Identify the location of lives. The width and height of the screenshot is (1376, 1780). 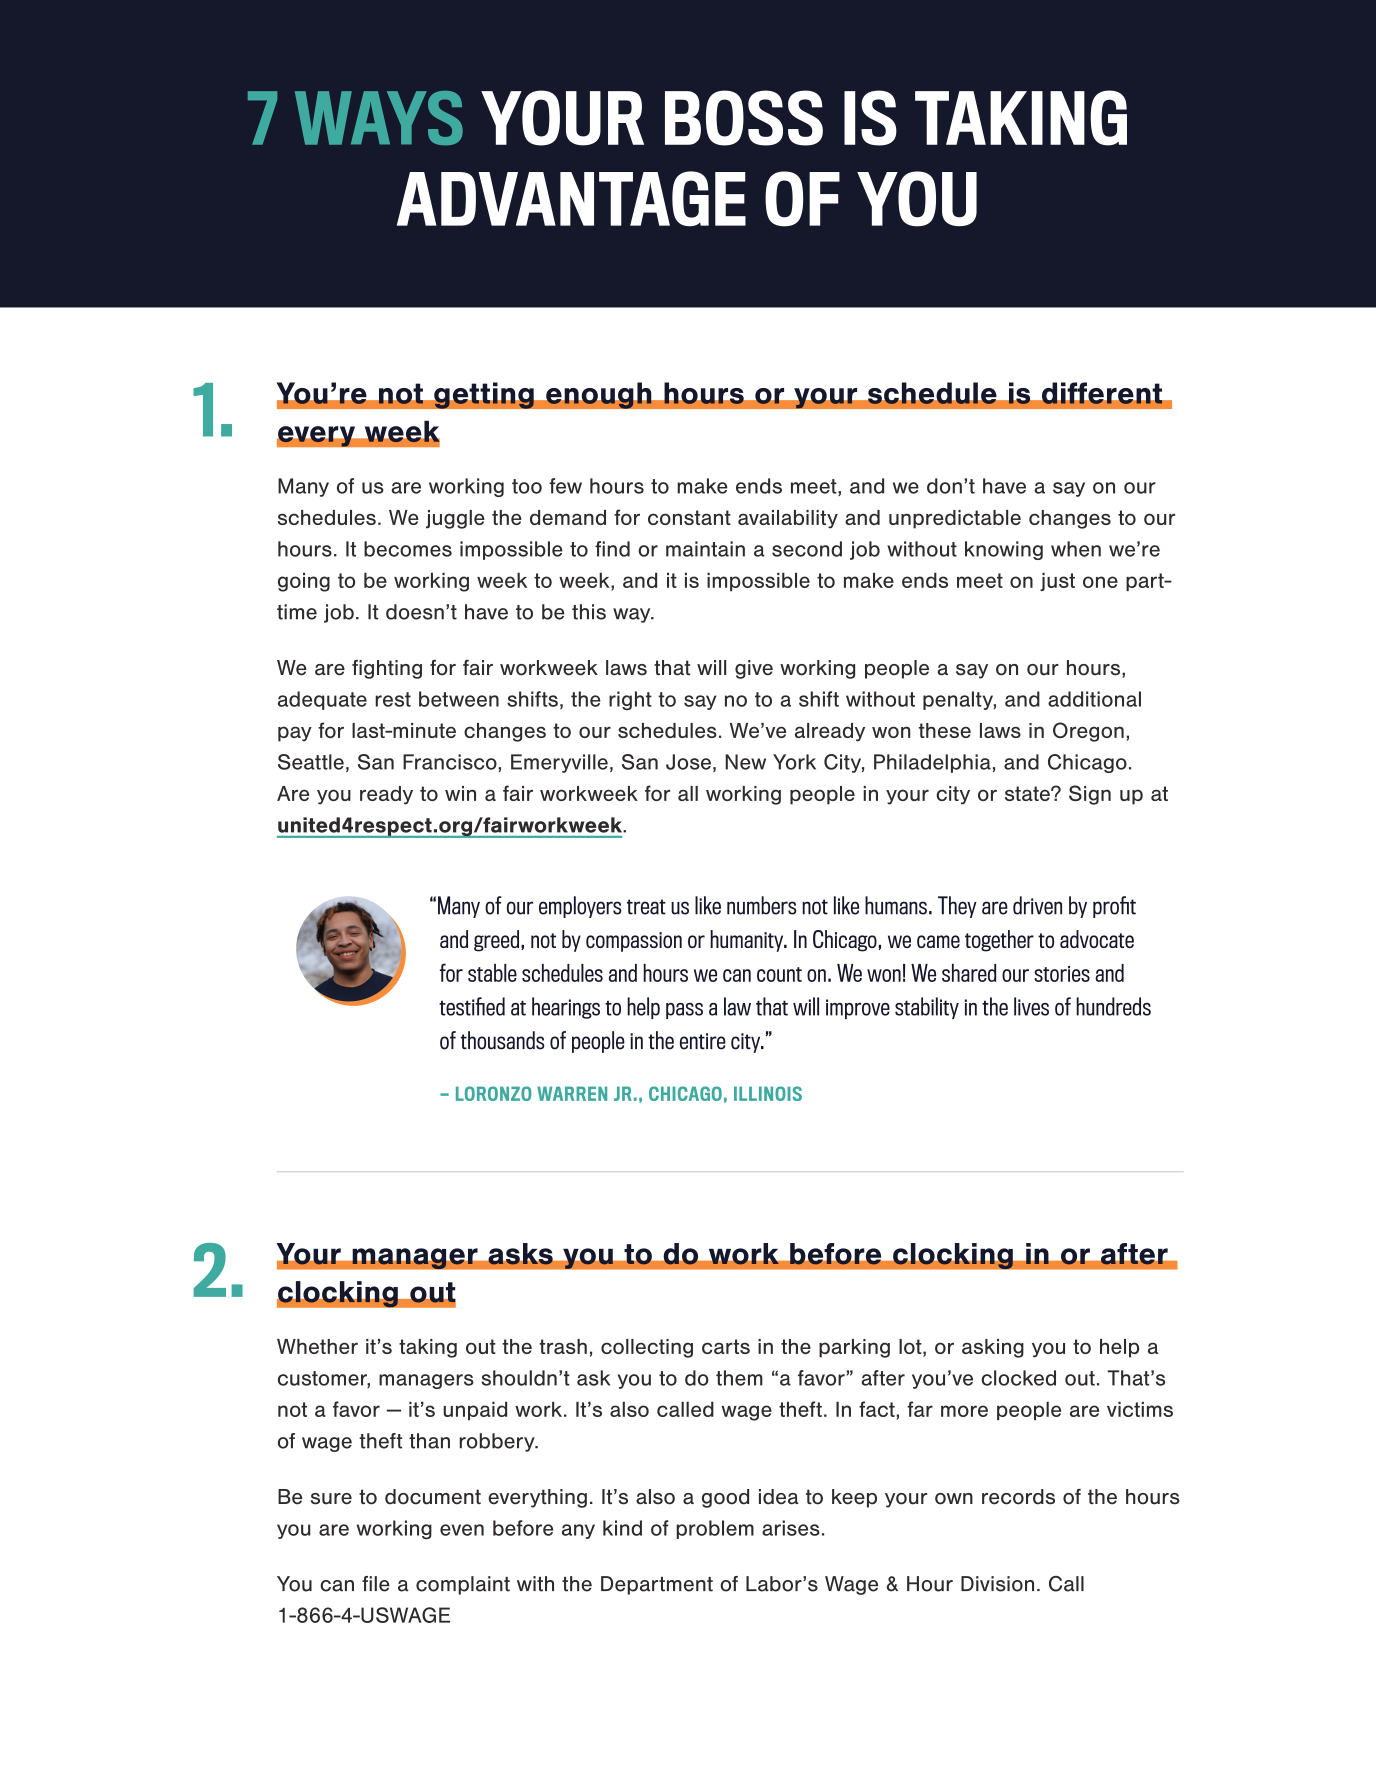
(1031, 1006).
